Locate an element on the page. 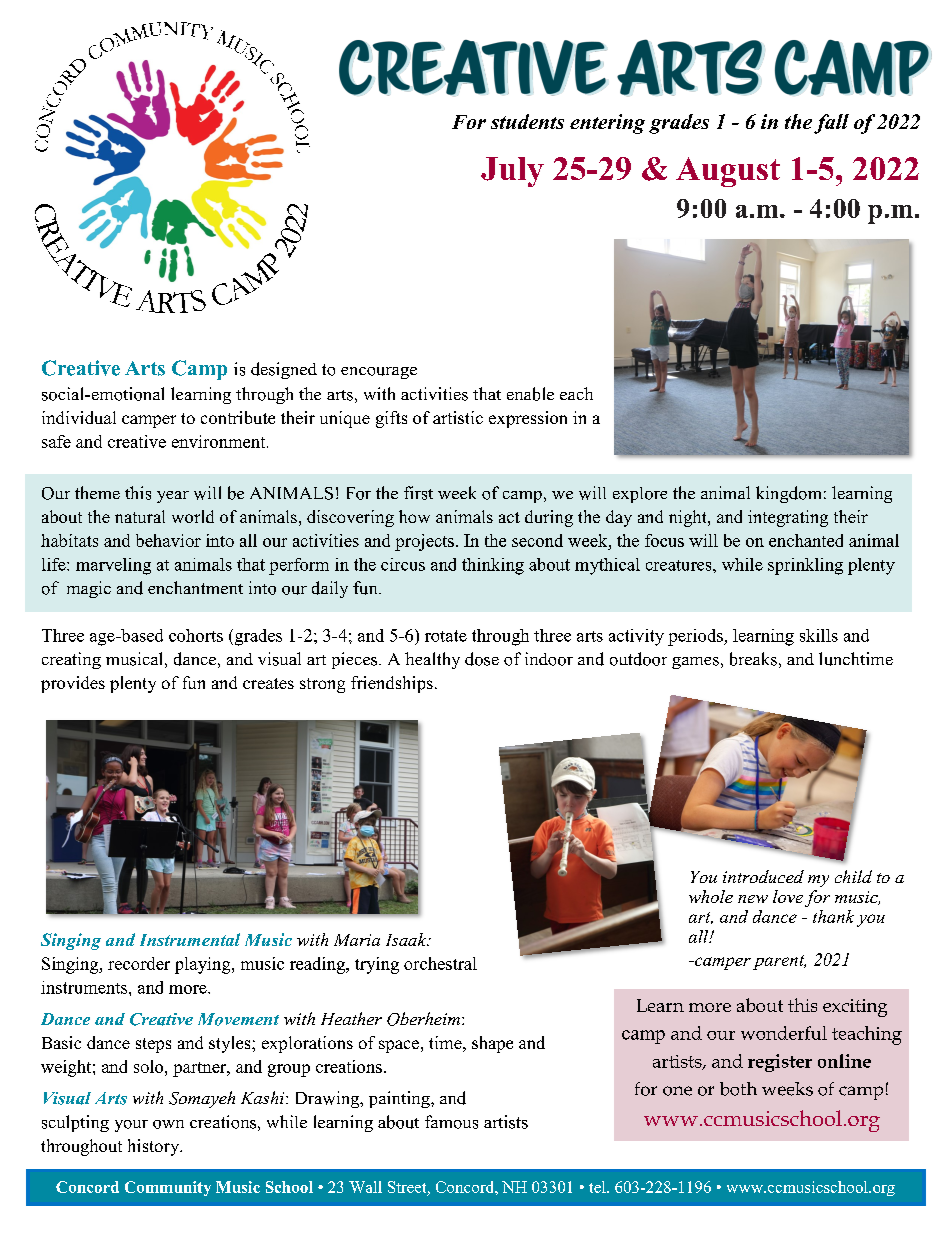  designed is located at coordinates (284, 370).
